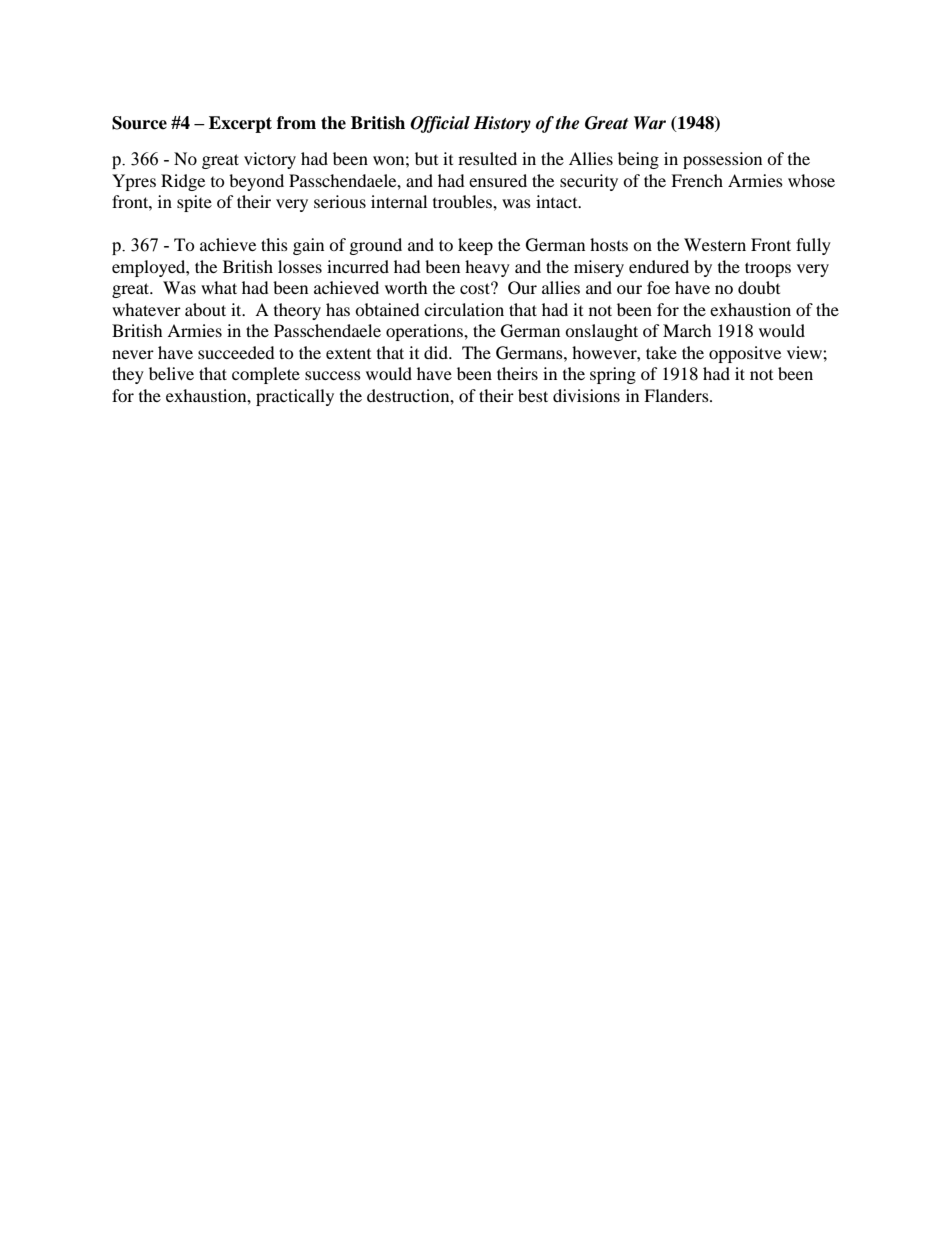  What do you see at coordinates (768, 269) in the screenshot?
I see `troops` at bounding box center [768, 269].
